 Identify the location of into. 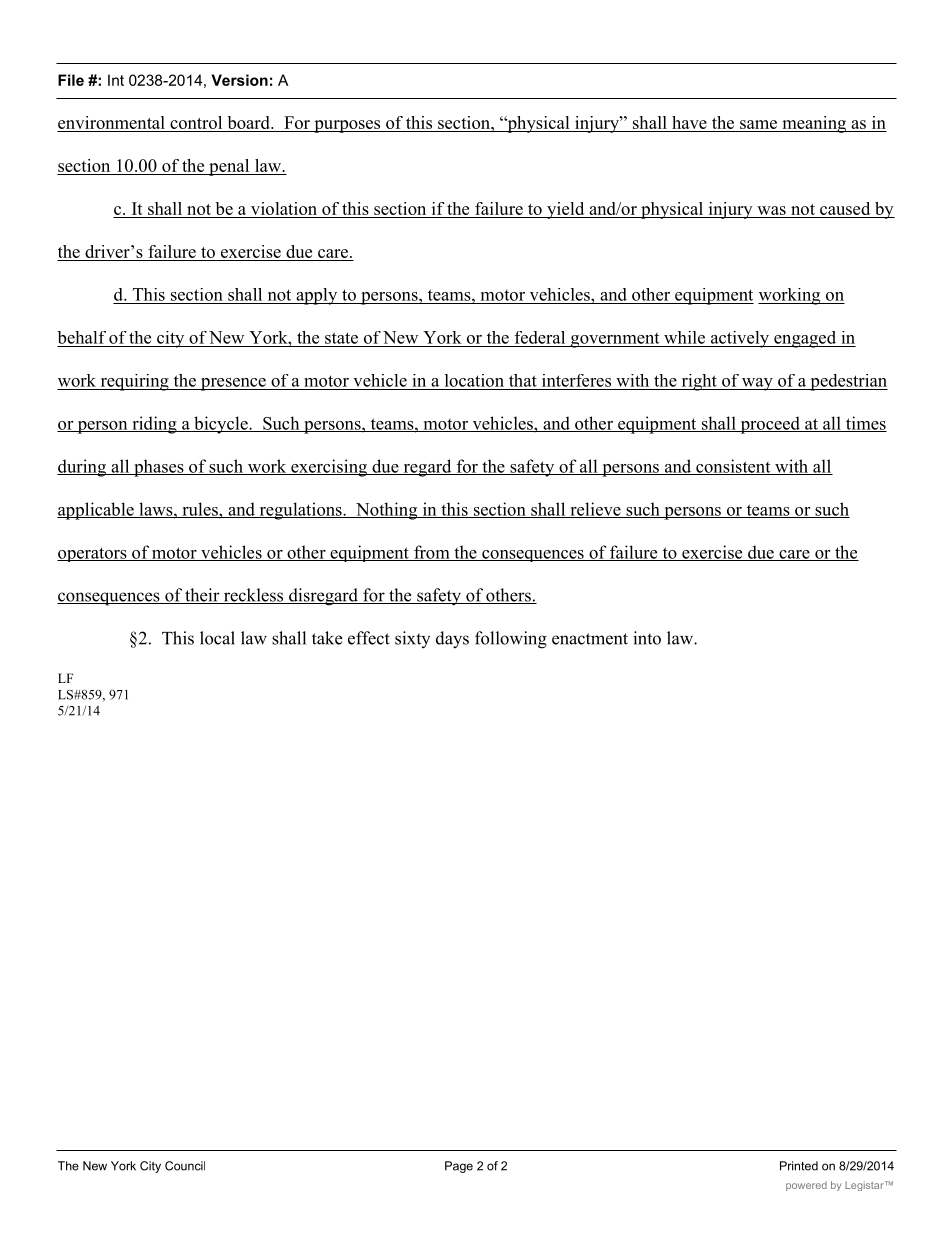
(647, 638).
